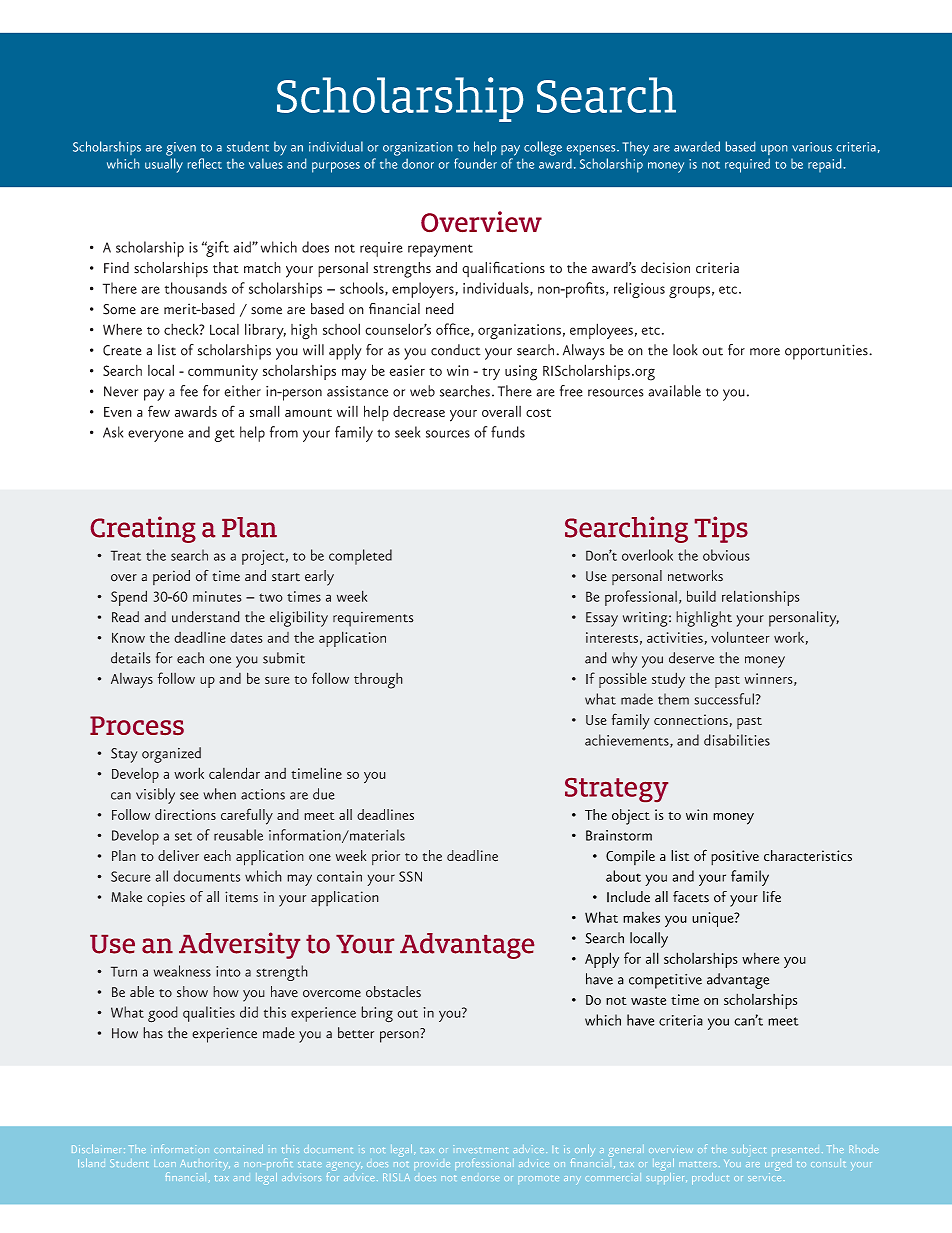 Image resolution: width=952 pixels, height=1233 pixels. What do you see at coordinates (143, 529) in the screenshot?
I see `Creating` at bounding box center [143, 529].
